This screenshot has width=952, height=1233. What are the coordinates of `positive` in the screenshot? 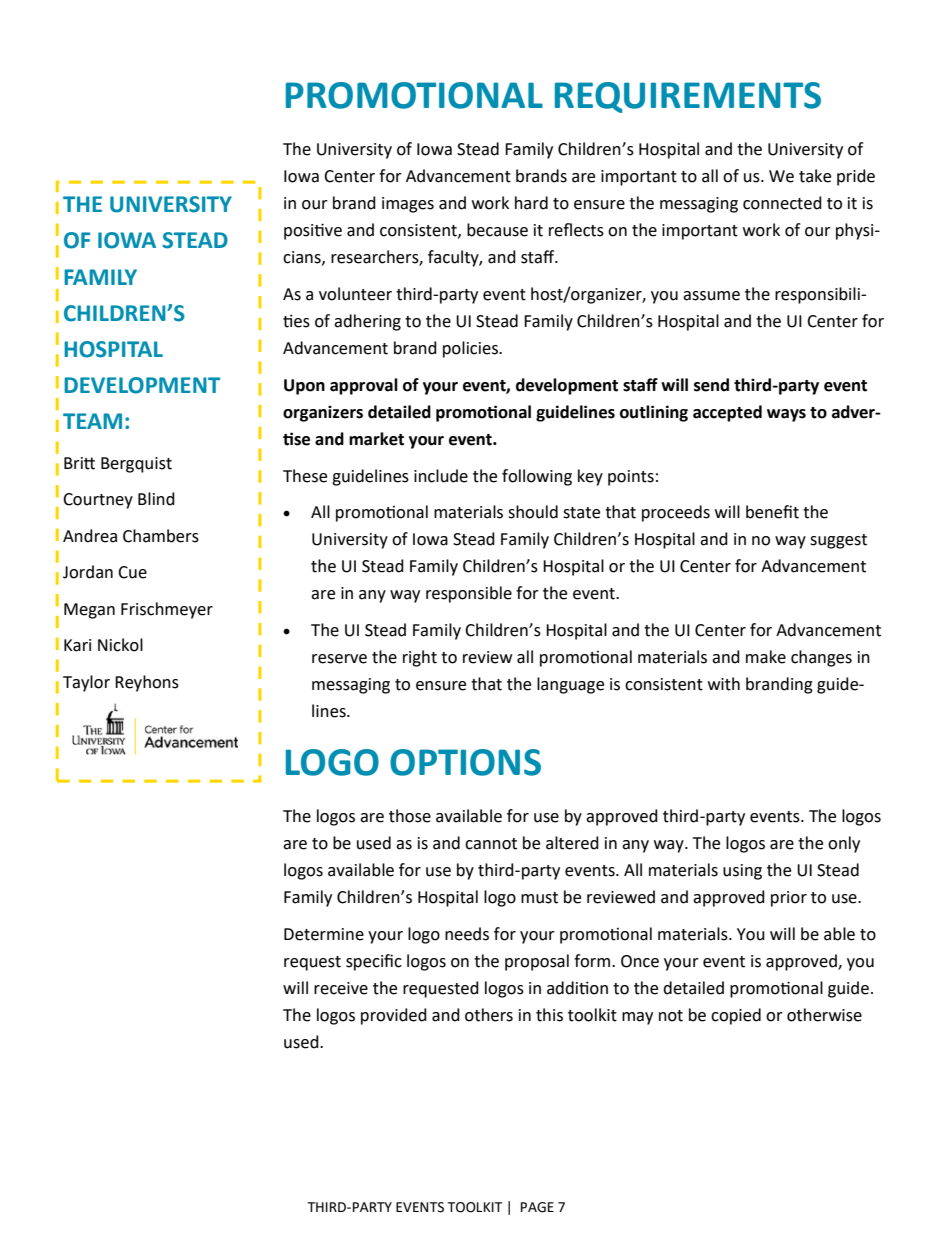 It's located at (313, 231).
